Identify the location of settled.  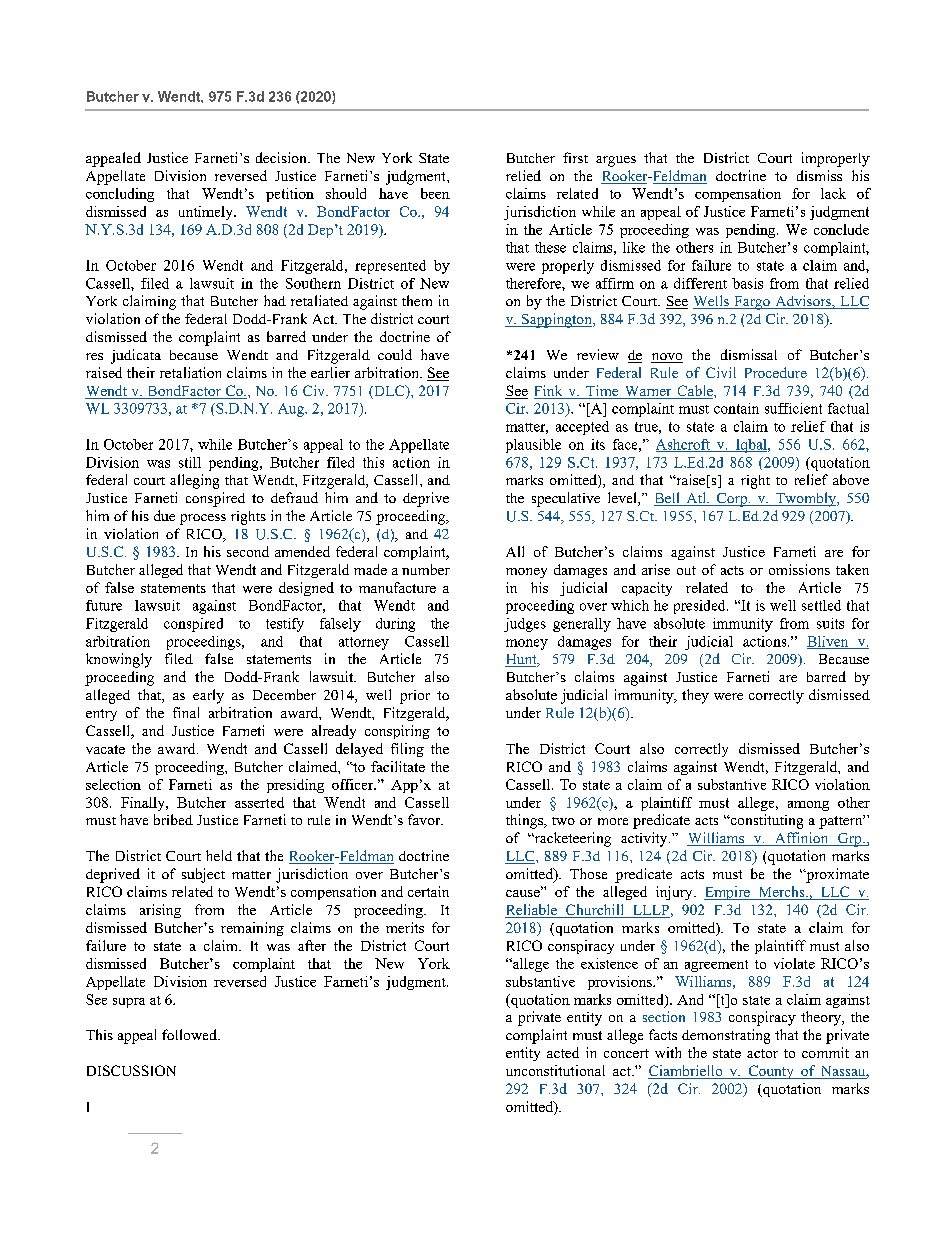
(821, 605).
